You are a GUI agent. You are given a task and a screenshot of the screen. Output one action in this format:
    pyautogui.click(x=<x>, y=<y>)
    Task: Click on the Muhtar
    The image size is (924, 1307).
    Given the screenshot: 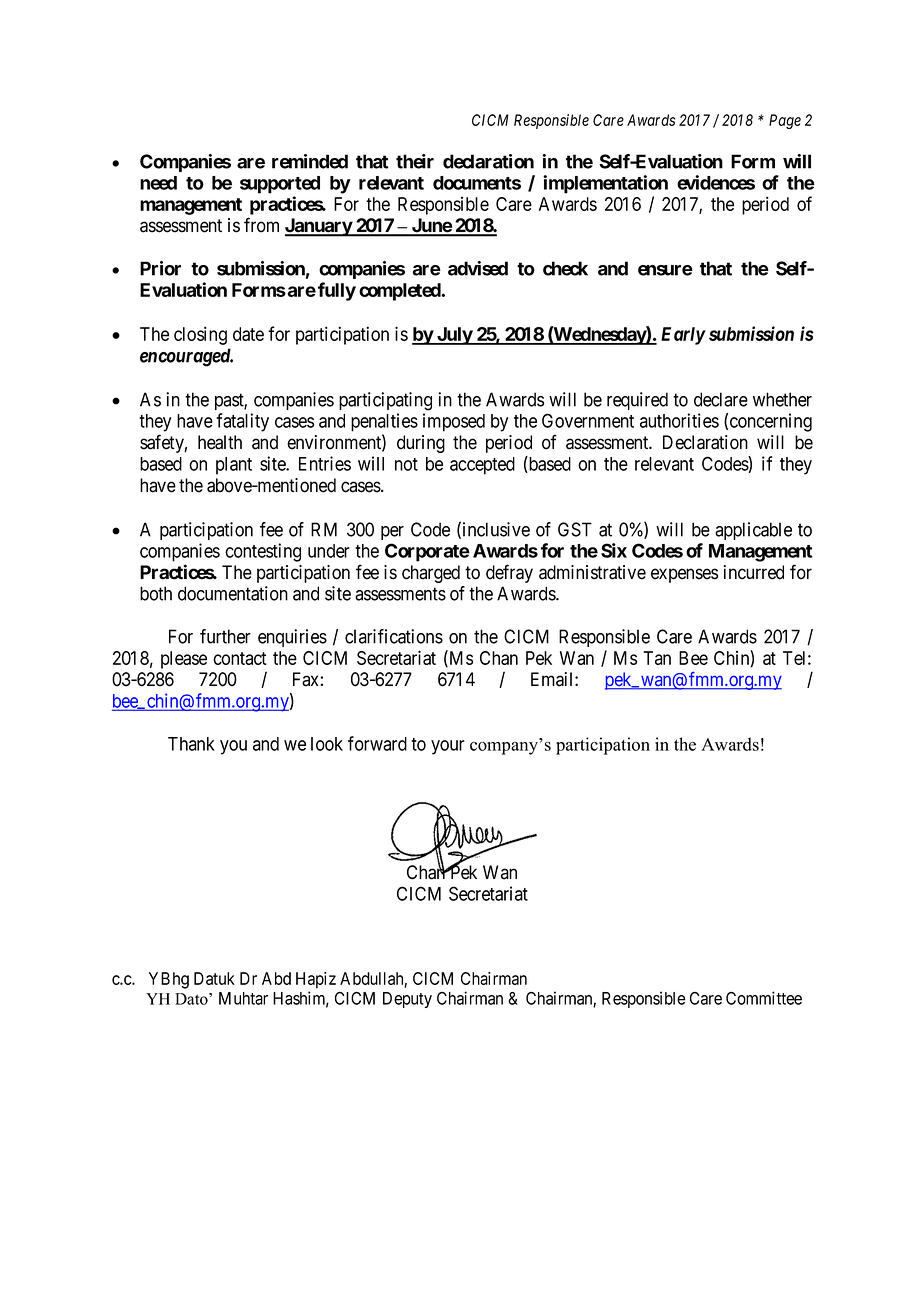 What is the action you would take?
    pyautogui.click(x=243, y=998)
